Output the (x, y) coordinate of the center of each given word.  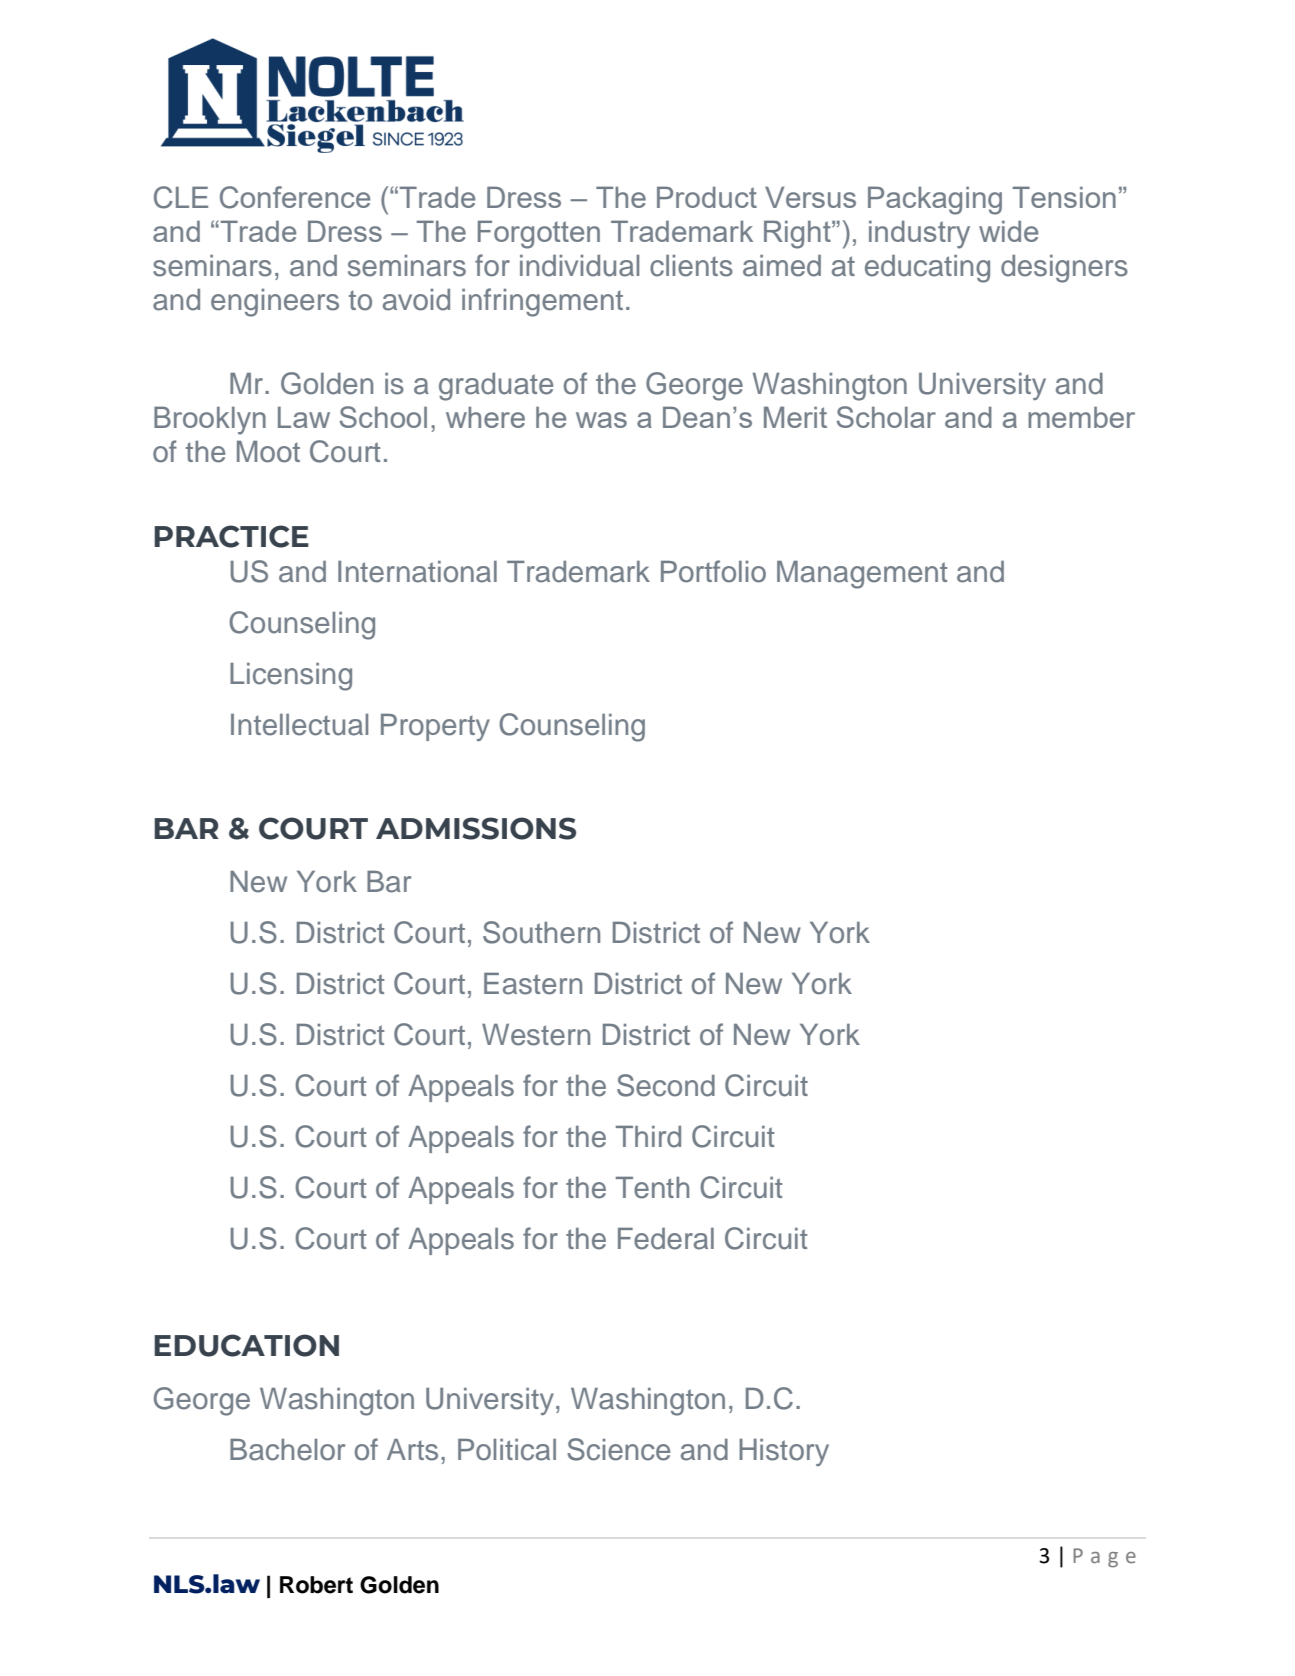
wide (1008, 231)
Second (666, 1085)
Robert (316, 1585)
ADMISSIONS (476, 828)
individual (579, 266)
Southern (541, 932)
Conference (295, 197)
